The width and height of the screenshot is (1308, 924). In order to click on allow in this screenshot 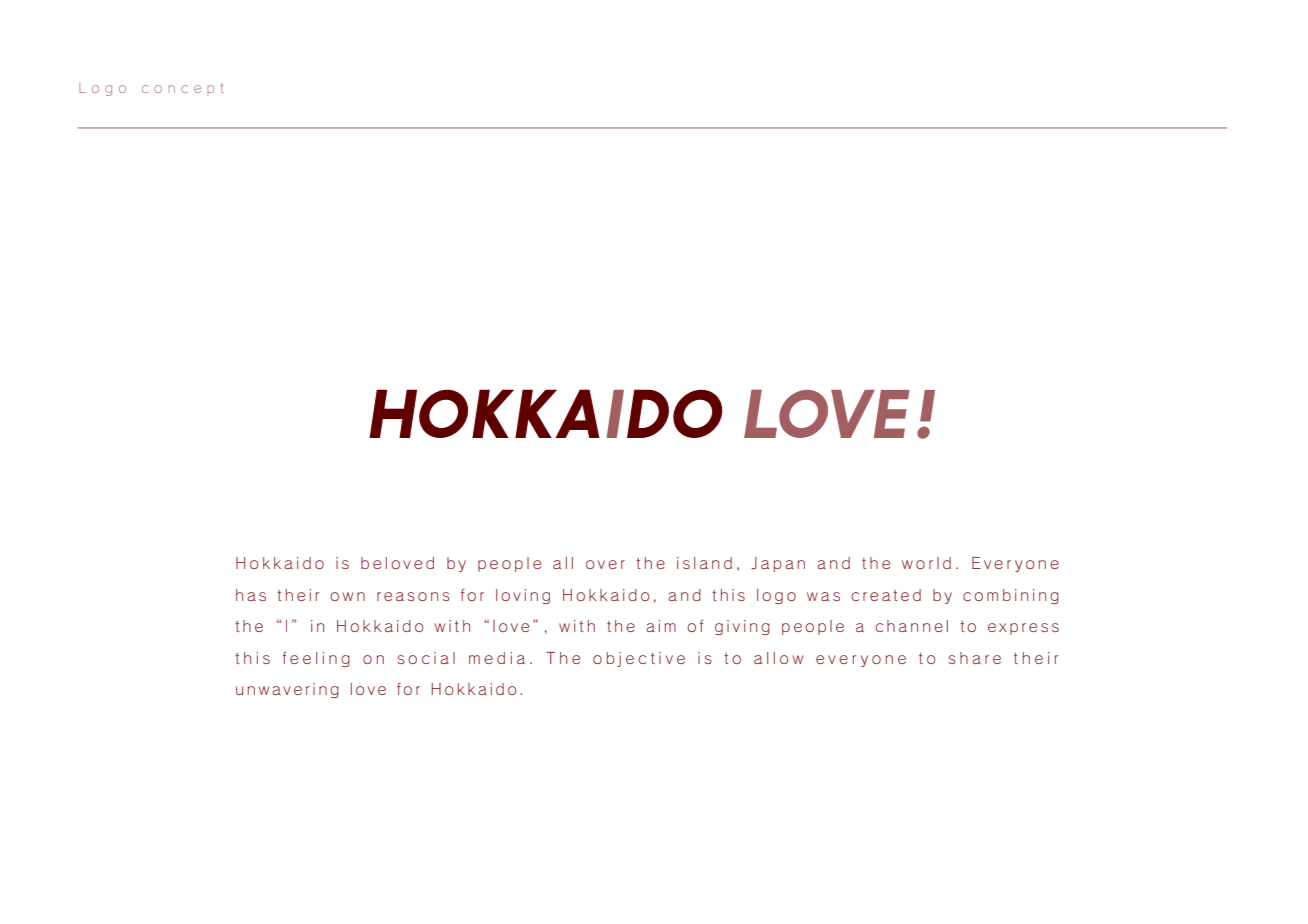, I will do `click(778, 658)`.
